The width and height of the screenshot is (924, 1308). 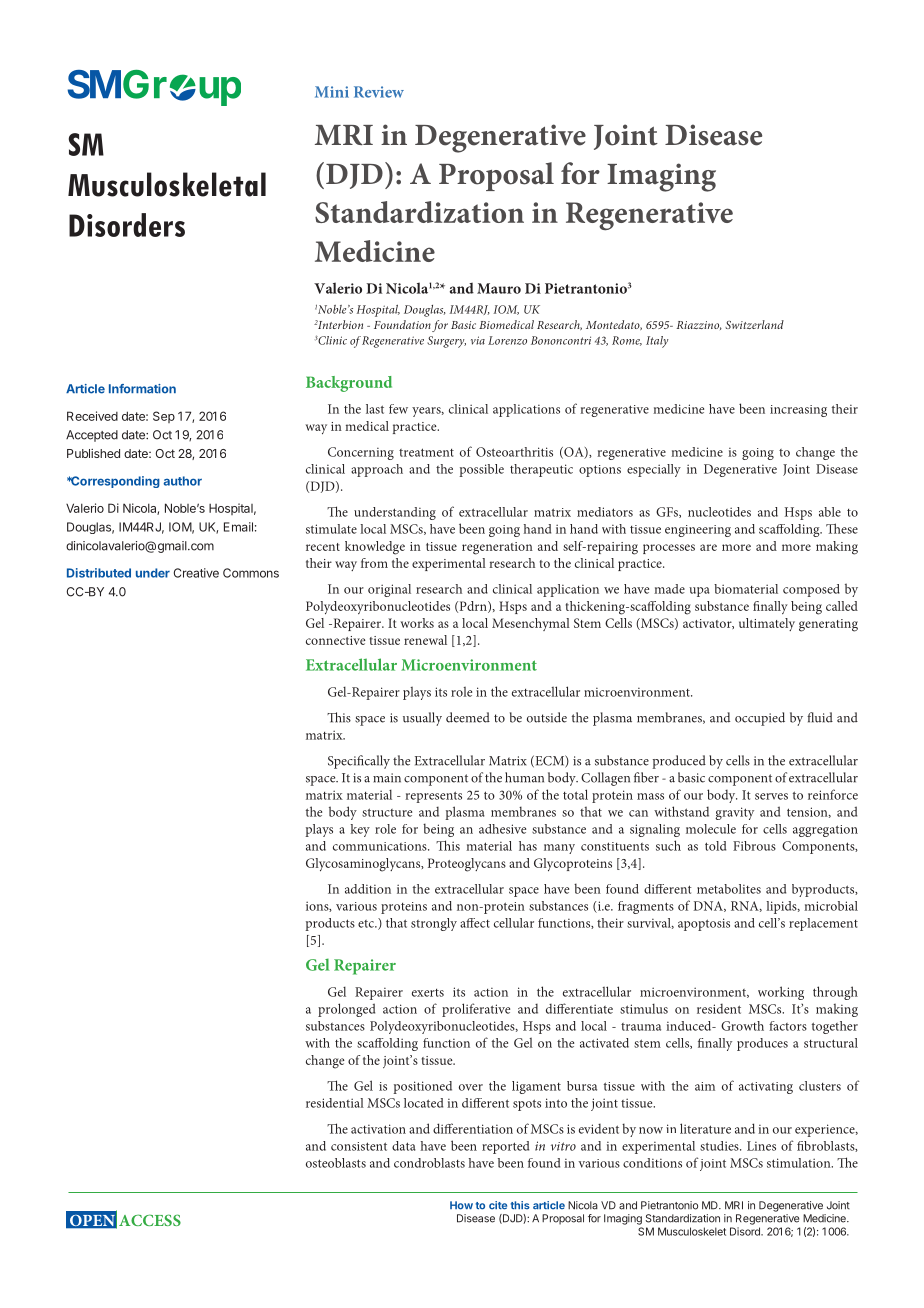 I want to click on Switzerland, so click(x=754, y=324).
